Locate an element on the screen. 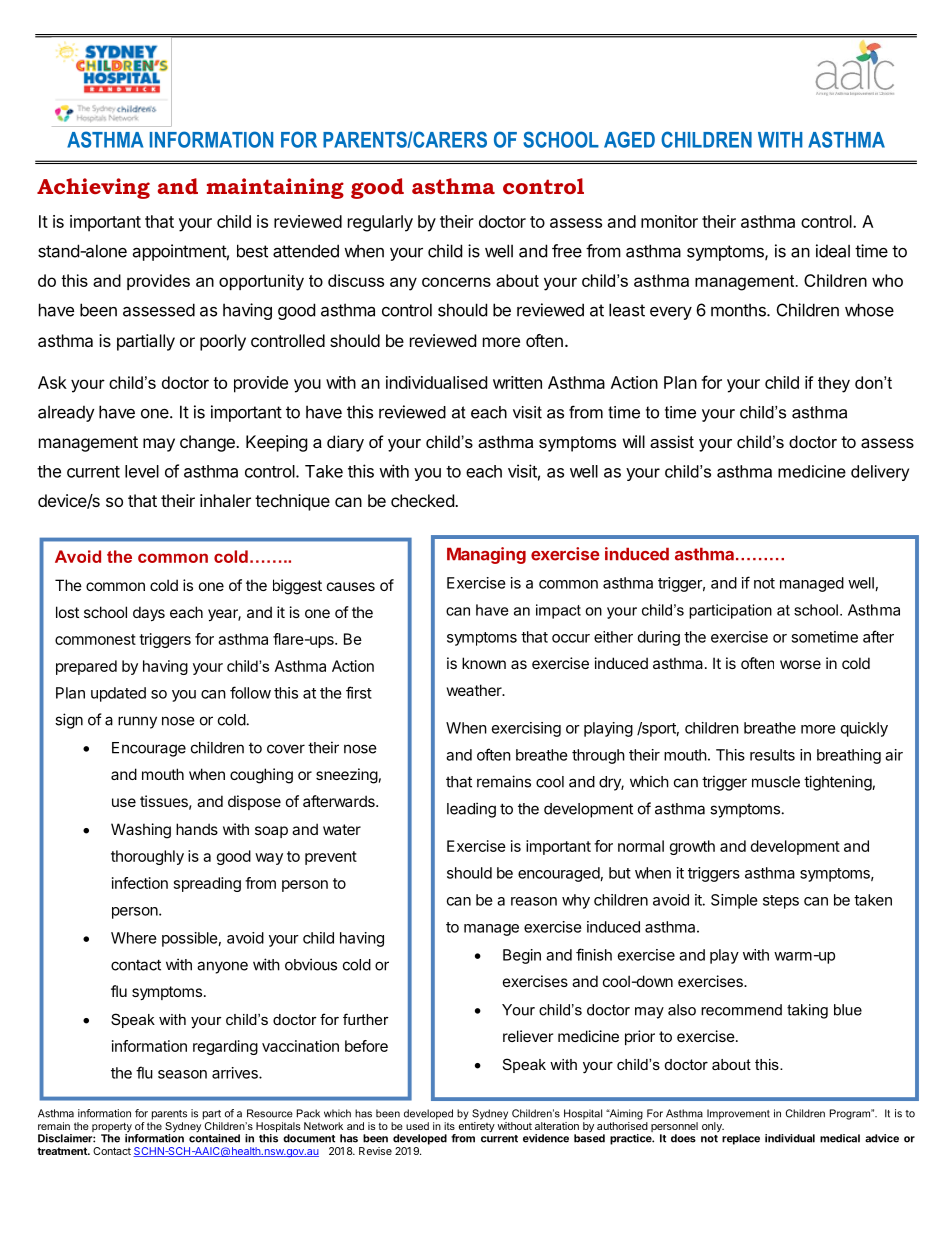 The width and height of the screenshot is (952, 1233). medical is located at coordinates (840, 1138).
